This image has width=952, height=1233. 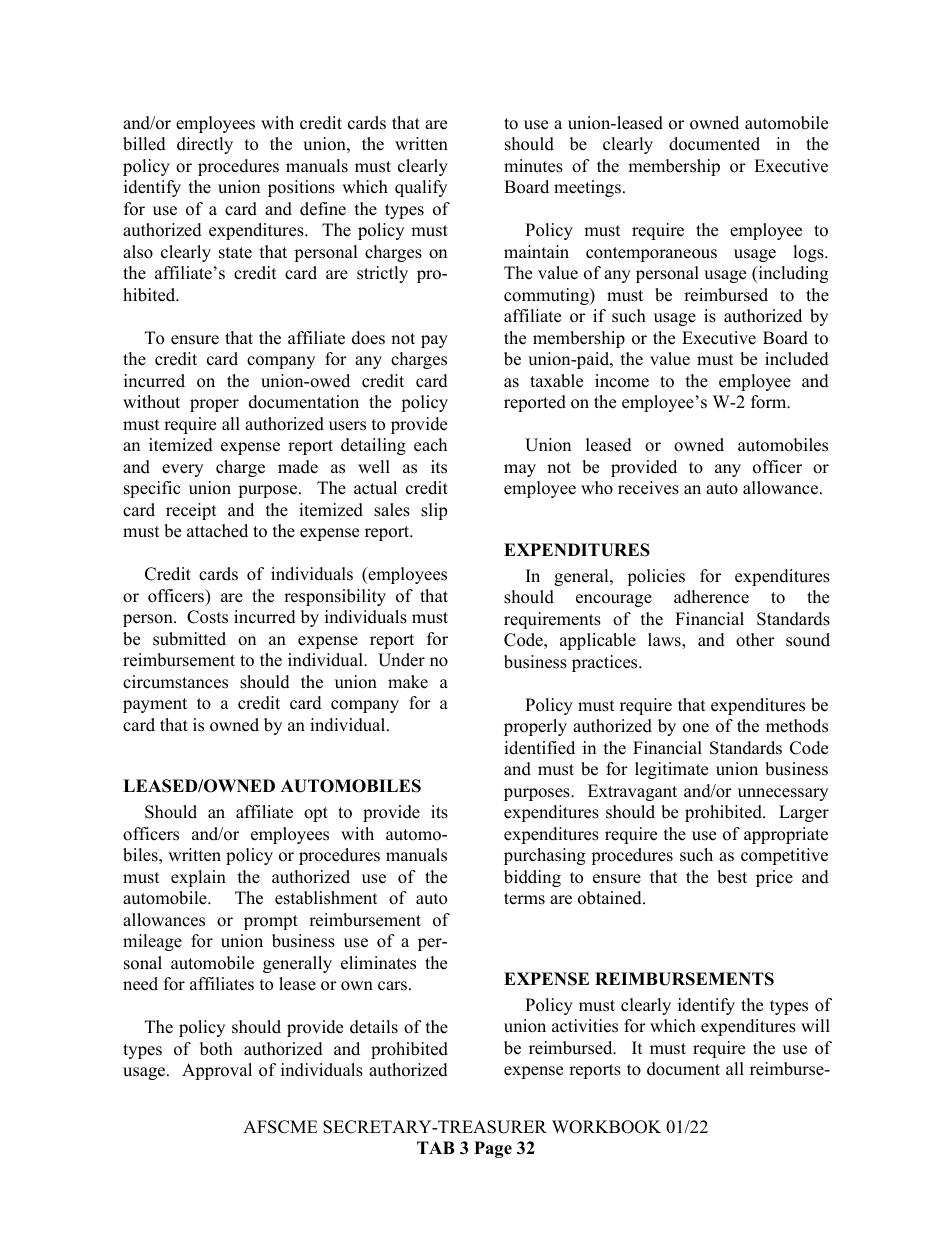 I want to click on each, so click(x=430, y=445).
